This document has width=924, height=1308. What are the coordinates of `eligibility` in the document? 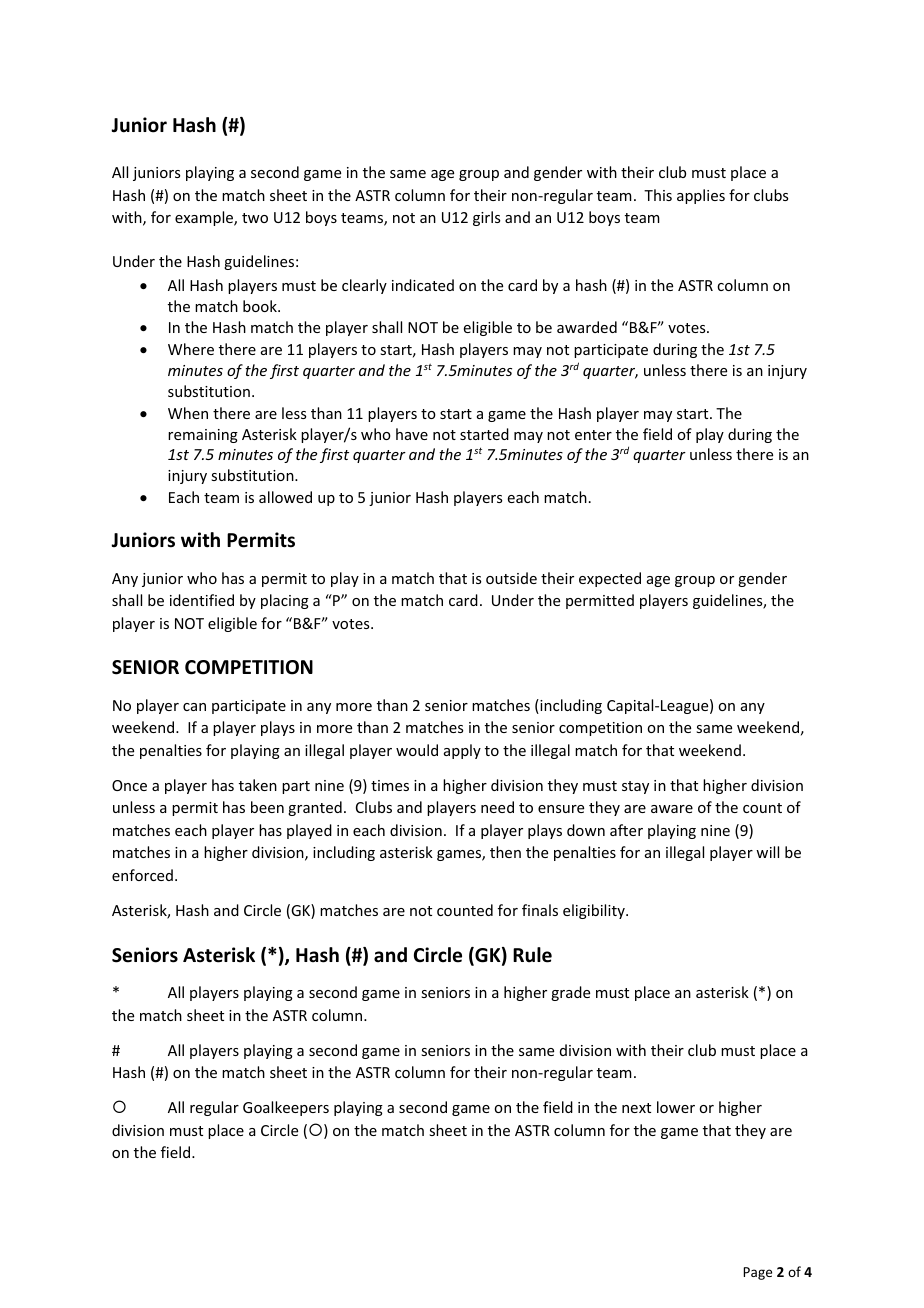 It's located at (595, 911).
